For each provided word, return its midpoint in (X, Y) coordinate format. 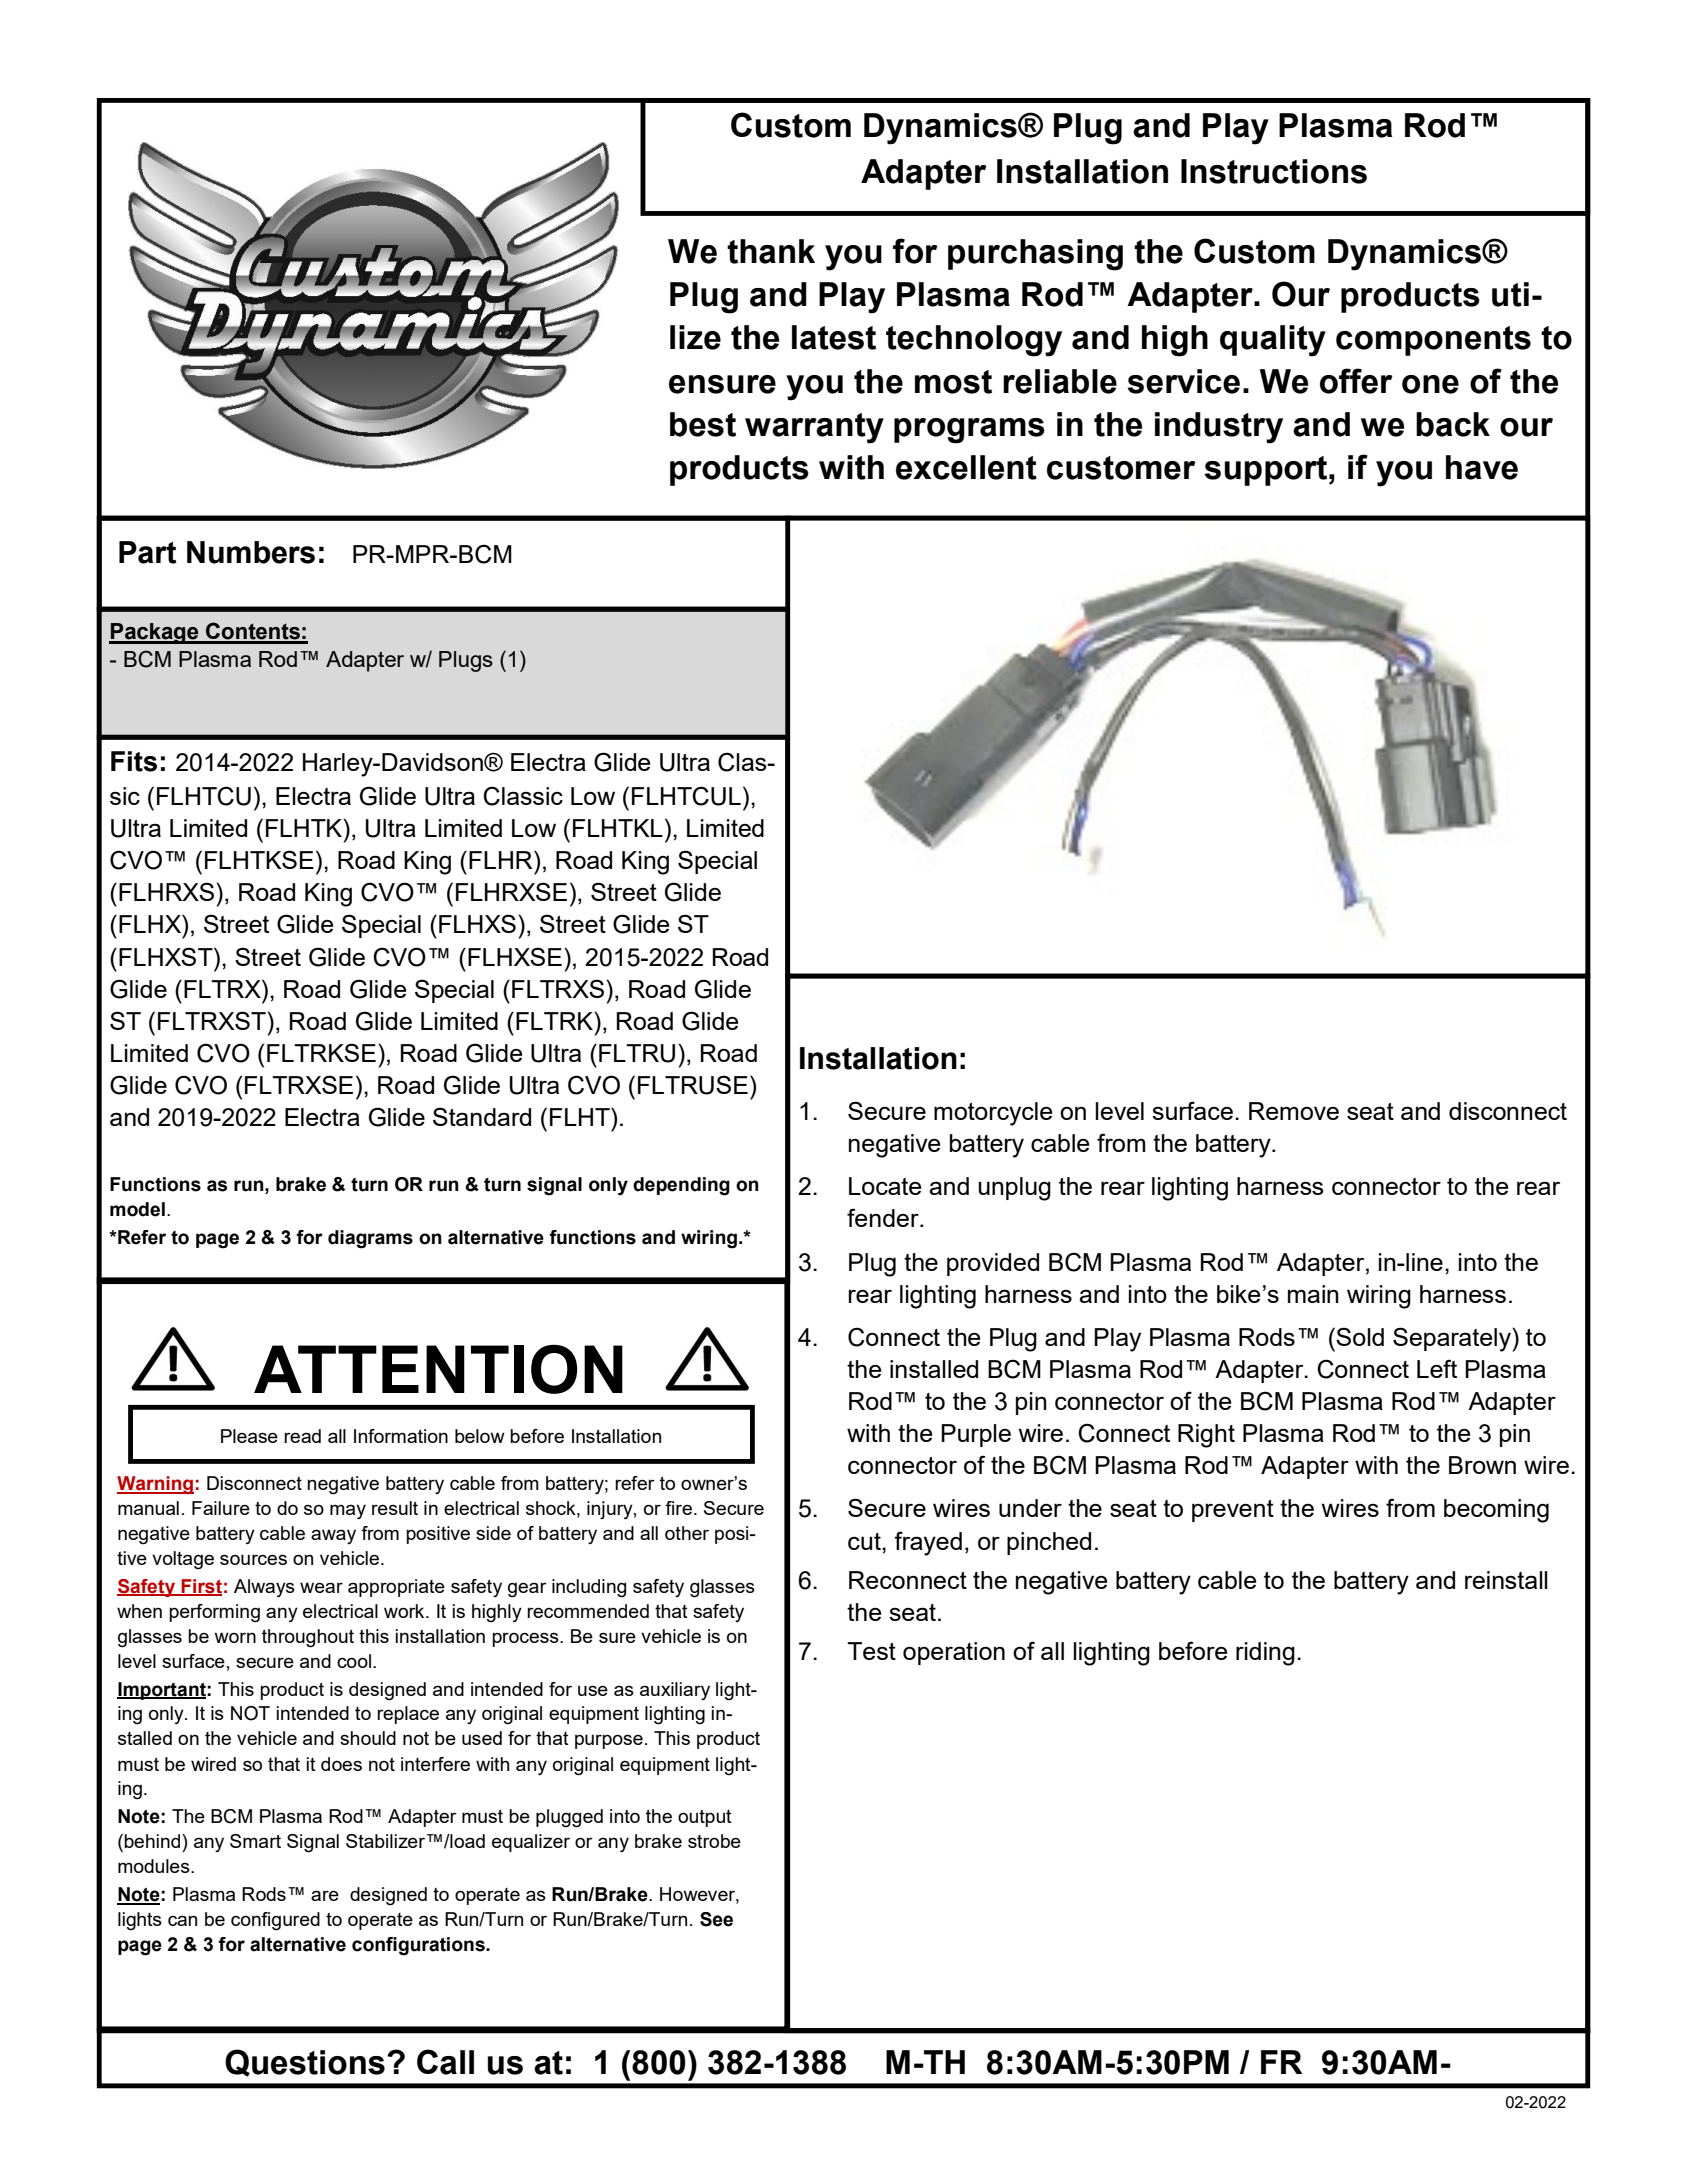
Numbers (251, 552)
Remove (1294, 1111)
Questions (305, 2063)
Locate (885, 1186)
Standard (482, 1116)
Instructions (1274, 171)
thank (771, 251)
